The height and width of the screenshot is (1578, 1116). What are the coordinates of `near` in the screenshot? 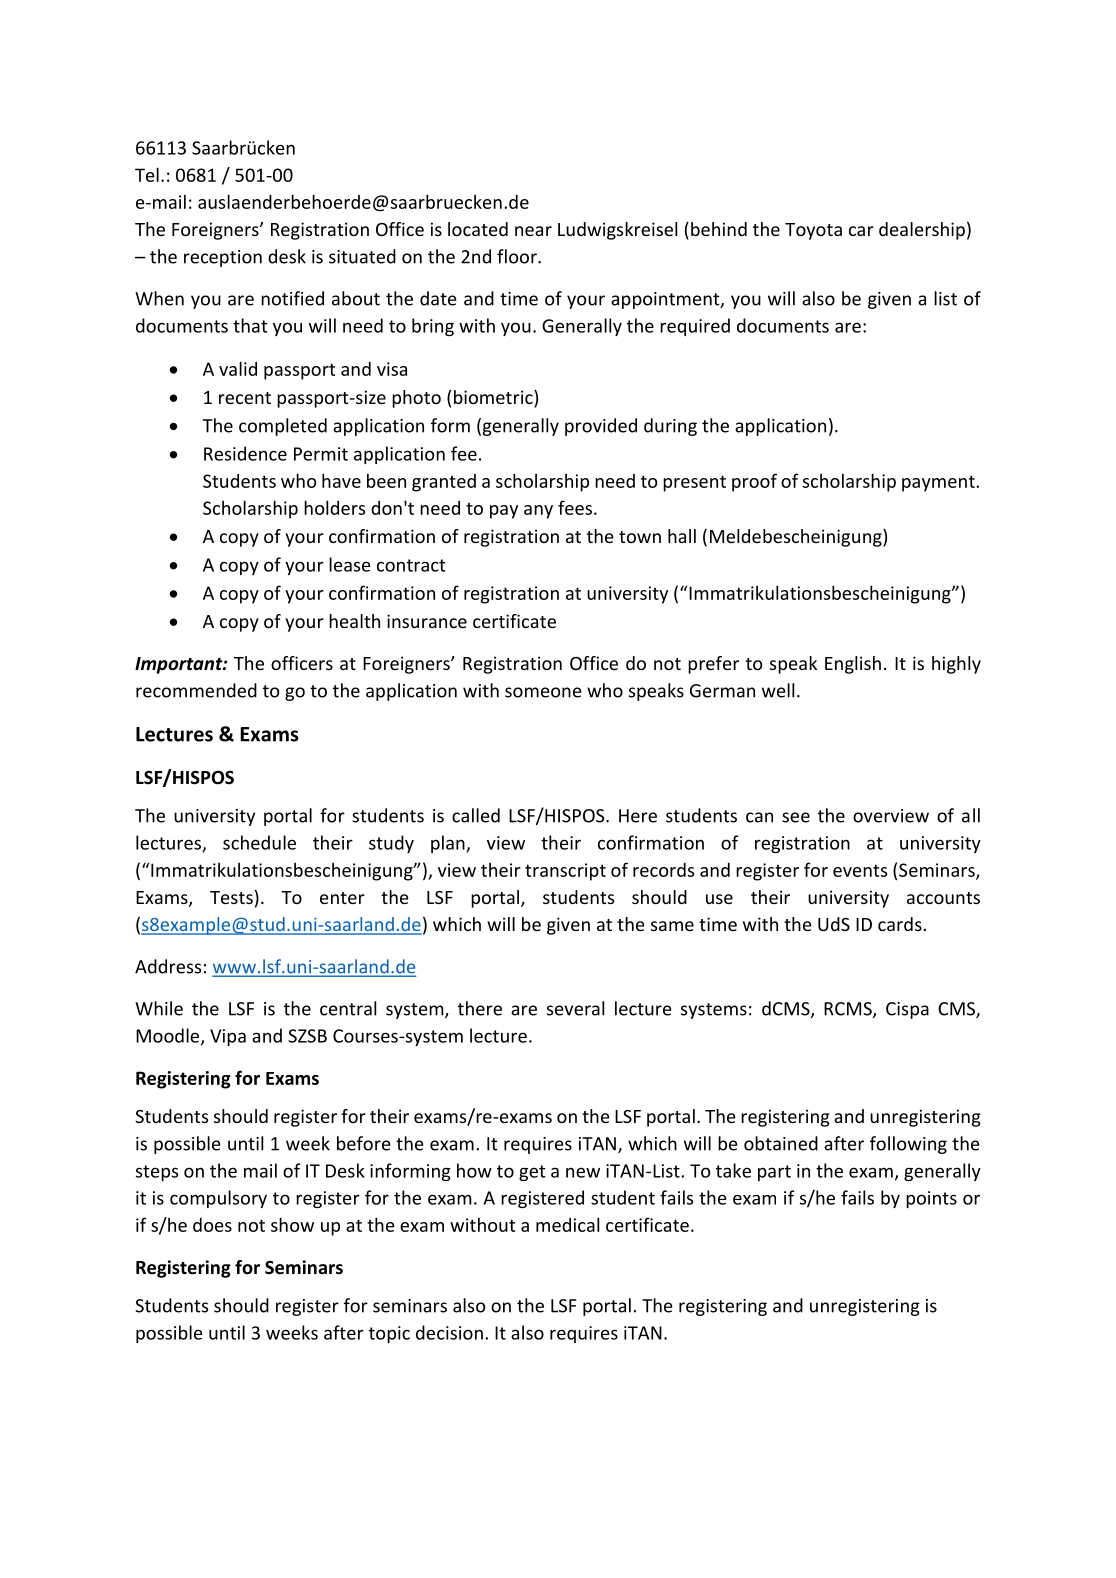 It's located at (533, 231).
